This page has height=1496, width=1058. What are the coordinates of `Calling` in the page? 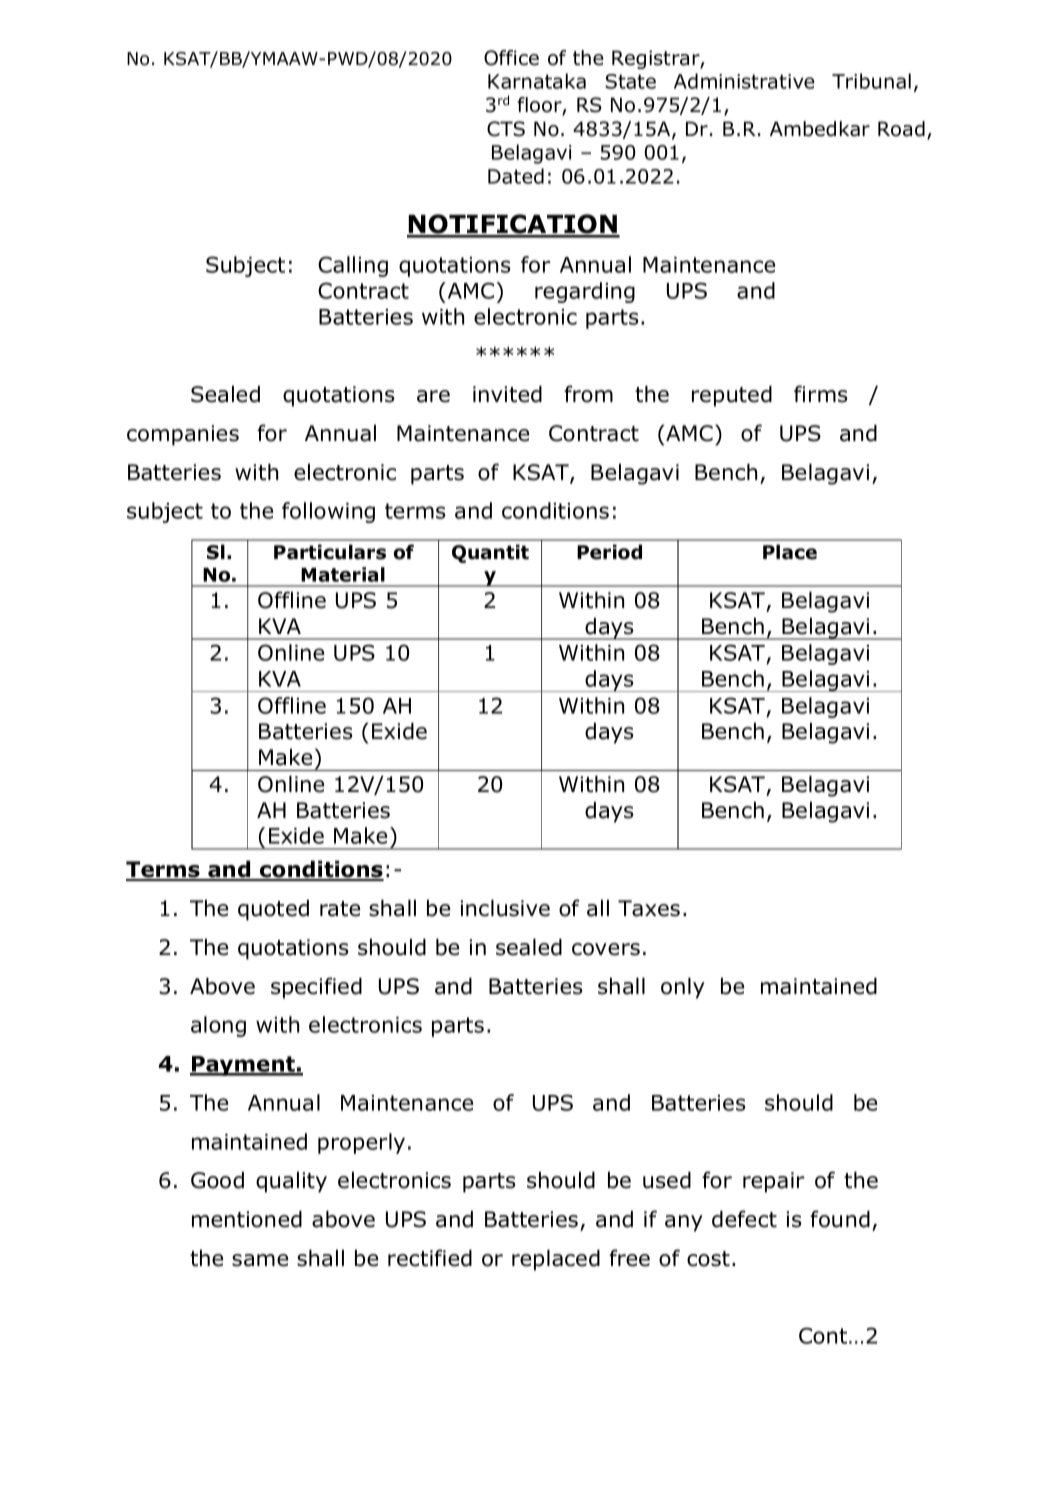 It's located at (353, 266).
